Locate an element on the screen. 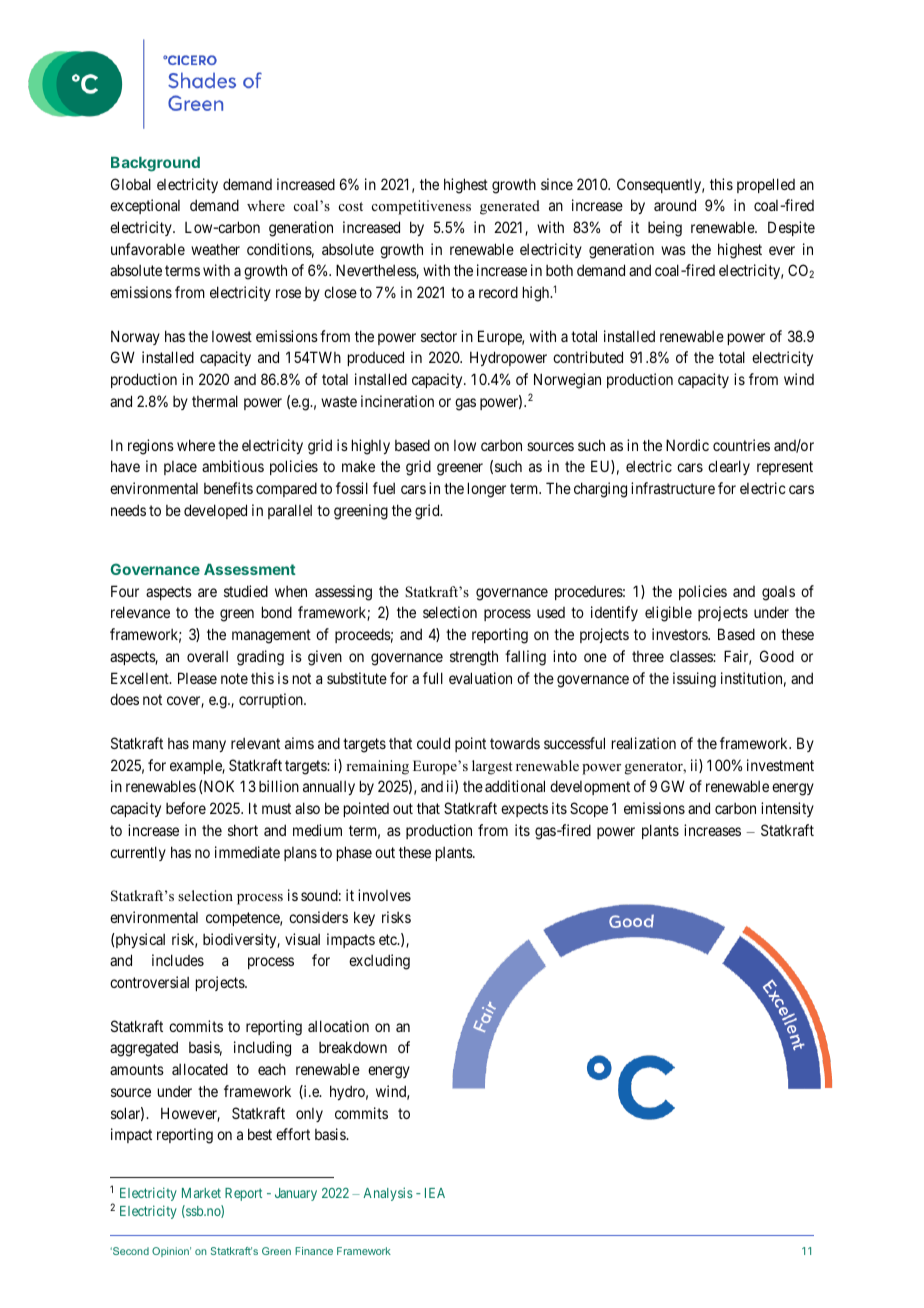  developed is located at coordinates (215, 511).
